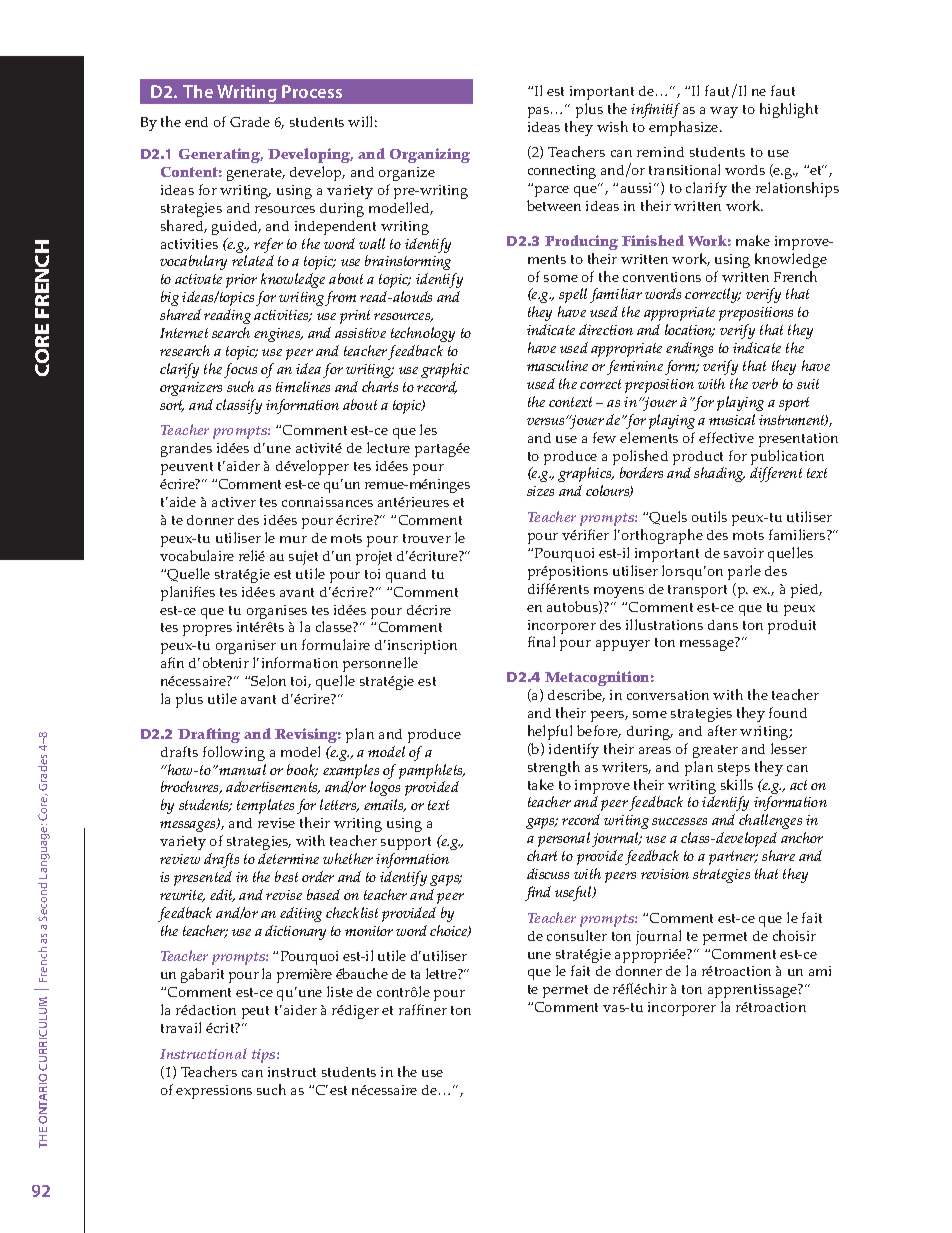 The height and width of the image is (1233, 952). Describe the element at coordinates (689, 349) in the image. I see `endings` at that location.
